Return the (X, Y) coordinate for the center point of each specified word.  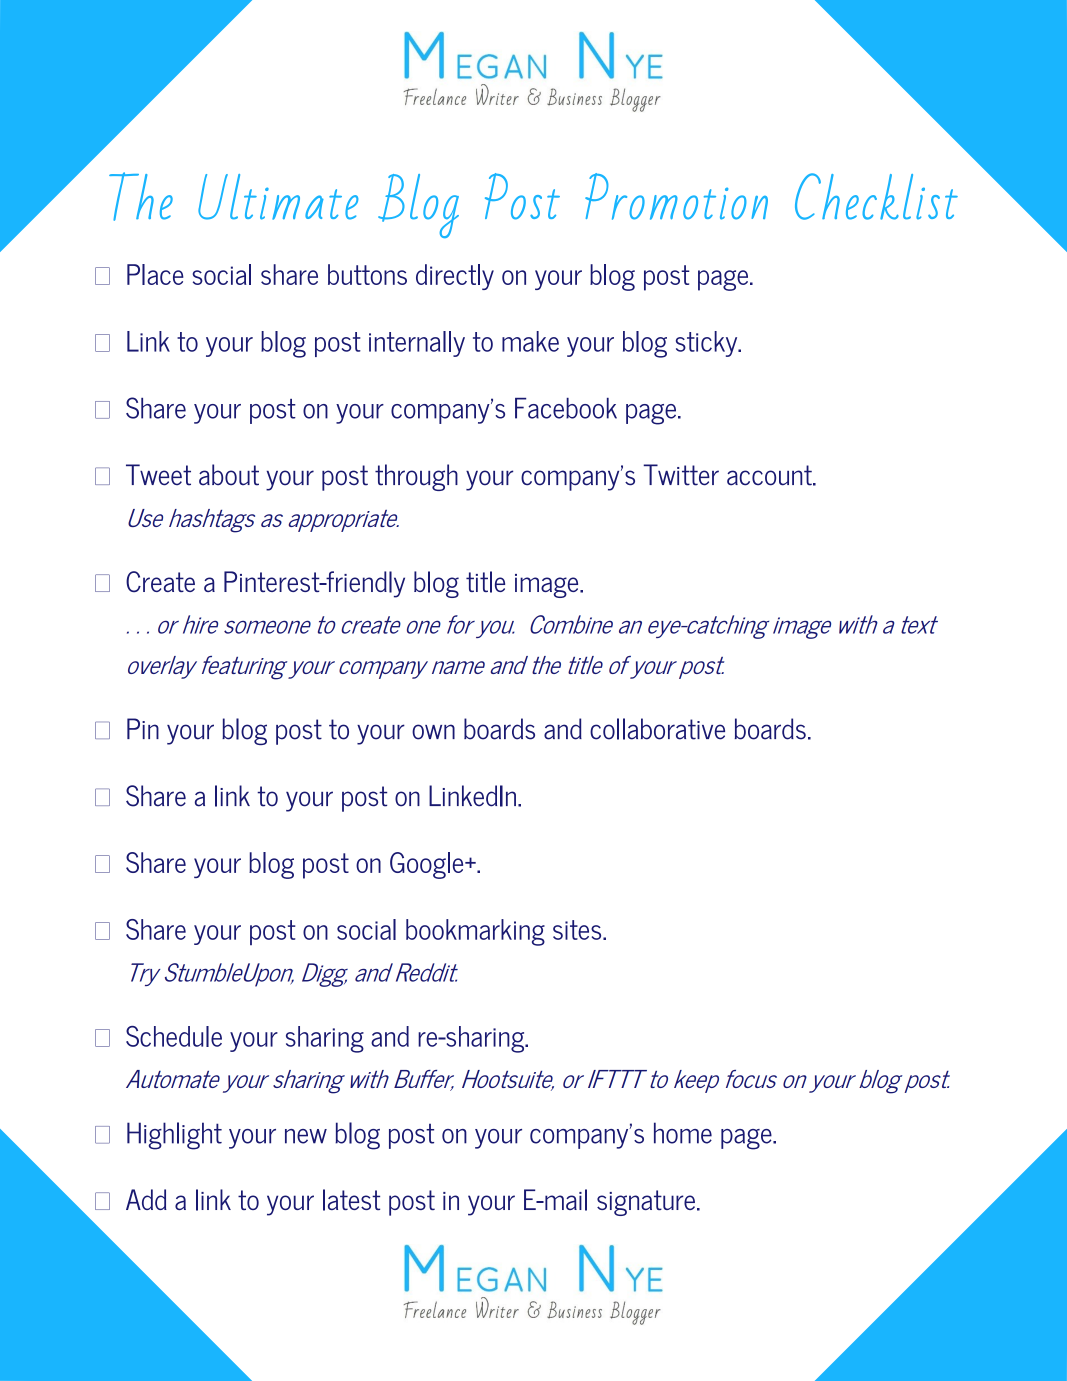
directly (455, 277)
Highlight (174, 1136)
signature (646, 1203)
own (433, 732)
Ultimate (278, 197)
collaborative (657, 729)
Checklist (876, 196)
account (770, 475)
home (683, 1133)
